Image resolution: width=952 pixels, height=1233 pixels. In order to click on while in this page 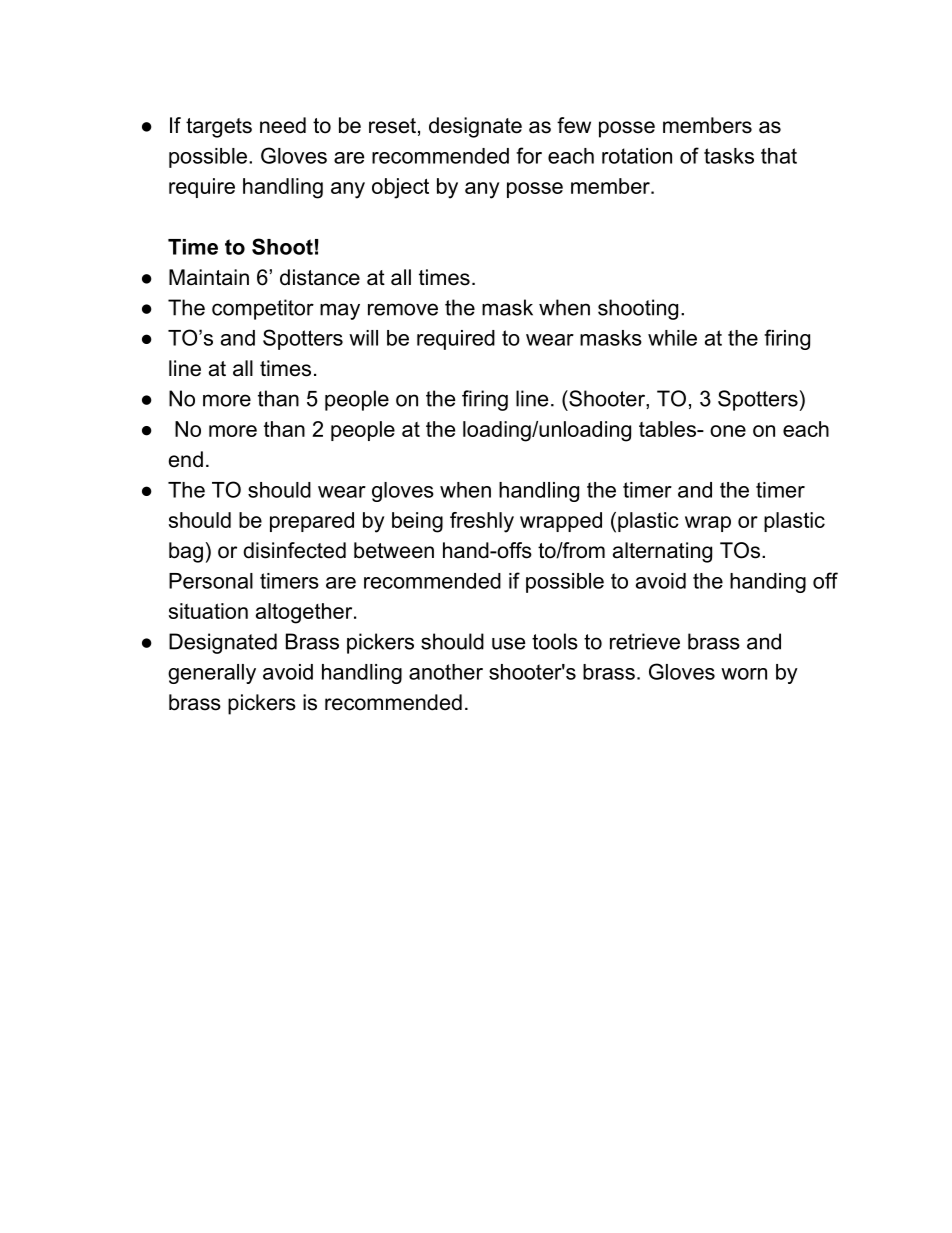, I will do `click(672, 338)`.
